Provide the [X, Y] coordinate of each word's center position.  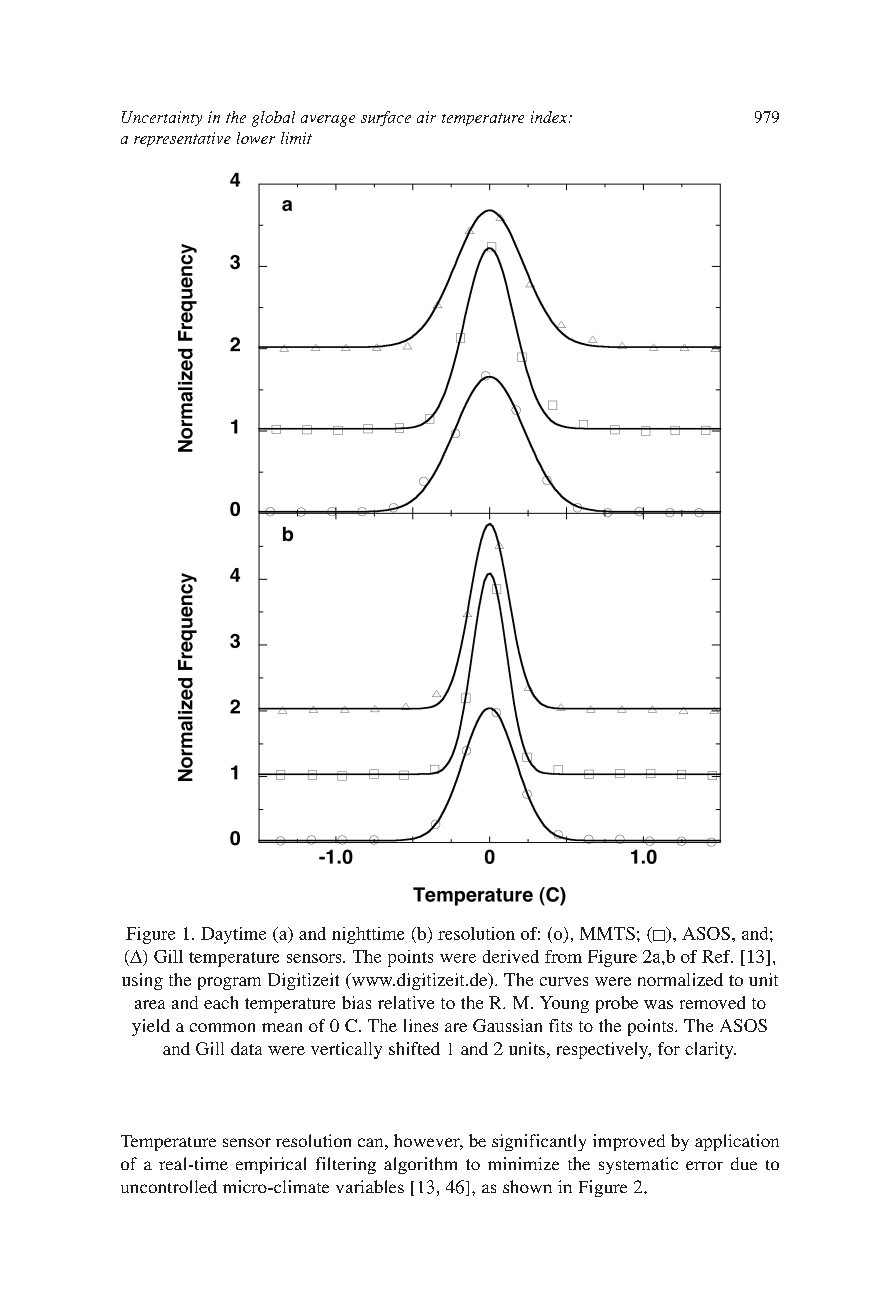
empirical [271, 1165]
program [229, 983]
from [563, 956]
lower [256, 138]
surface [386, 118]
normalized [680, 979]
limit [296, 138]
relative [406, 1002]
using [142, 981]
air [426, 117]
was [658, 1004]
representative [182, 139]
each [221, 1002]
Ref [717, 956]
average [328, 121]
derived [511, 956]
